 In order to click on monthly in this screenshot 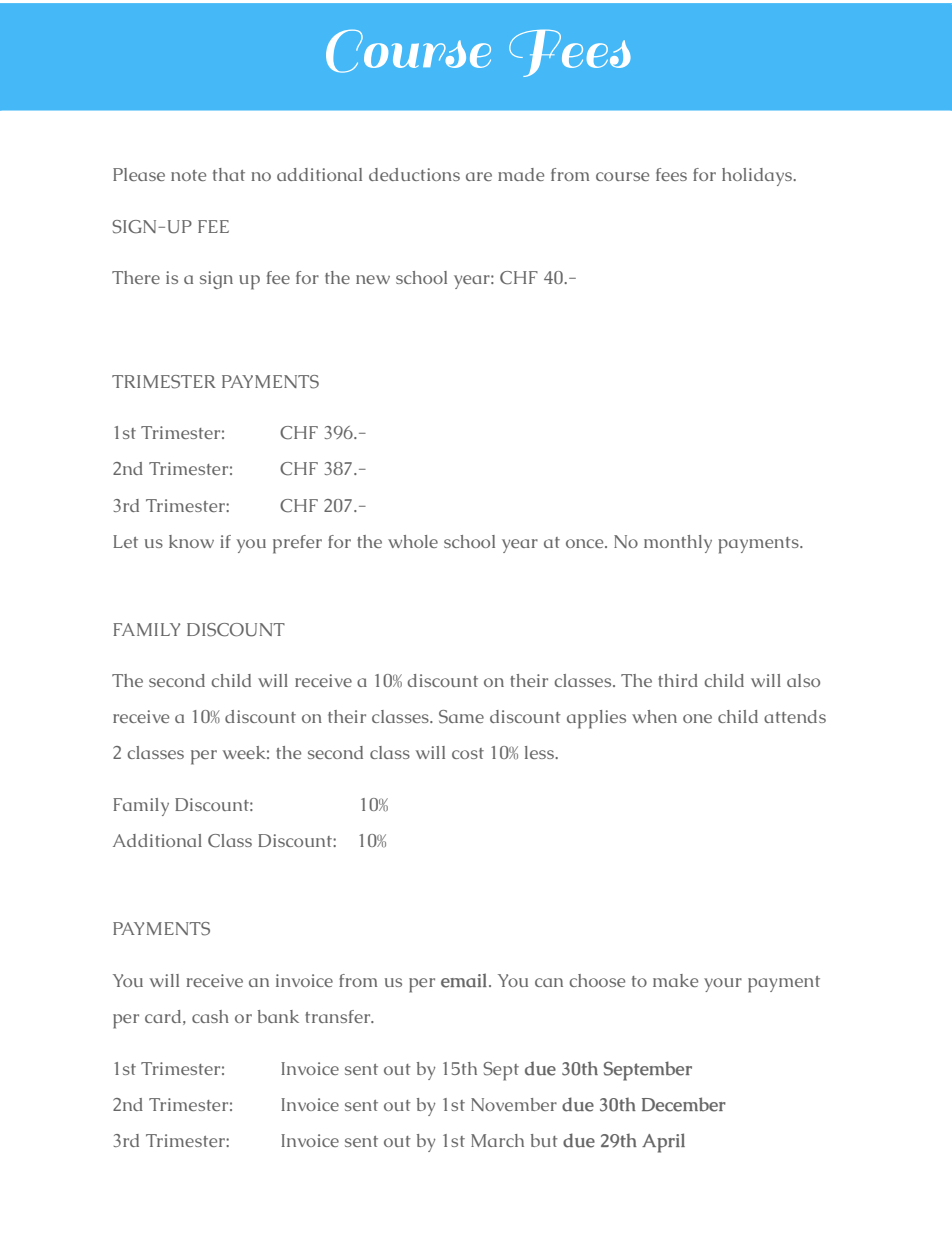, I will do `click(678, 544)`.
